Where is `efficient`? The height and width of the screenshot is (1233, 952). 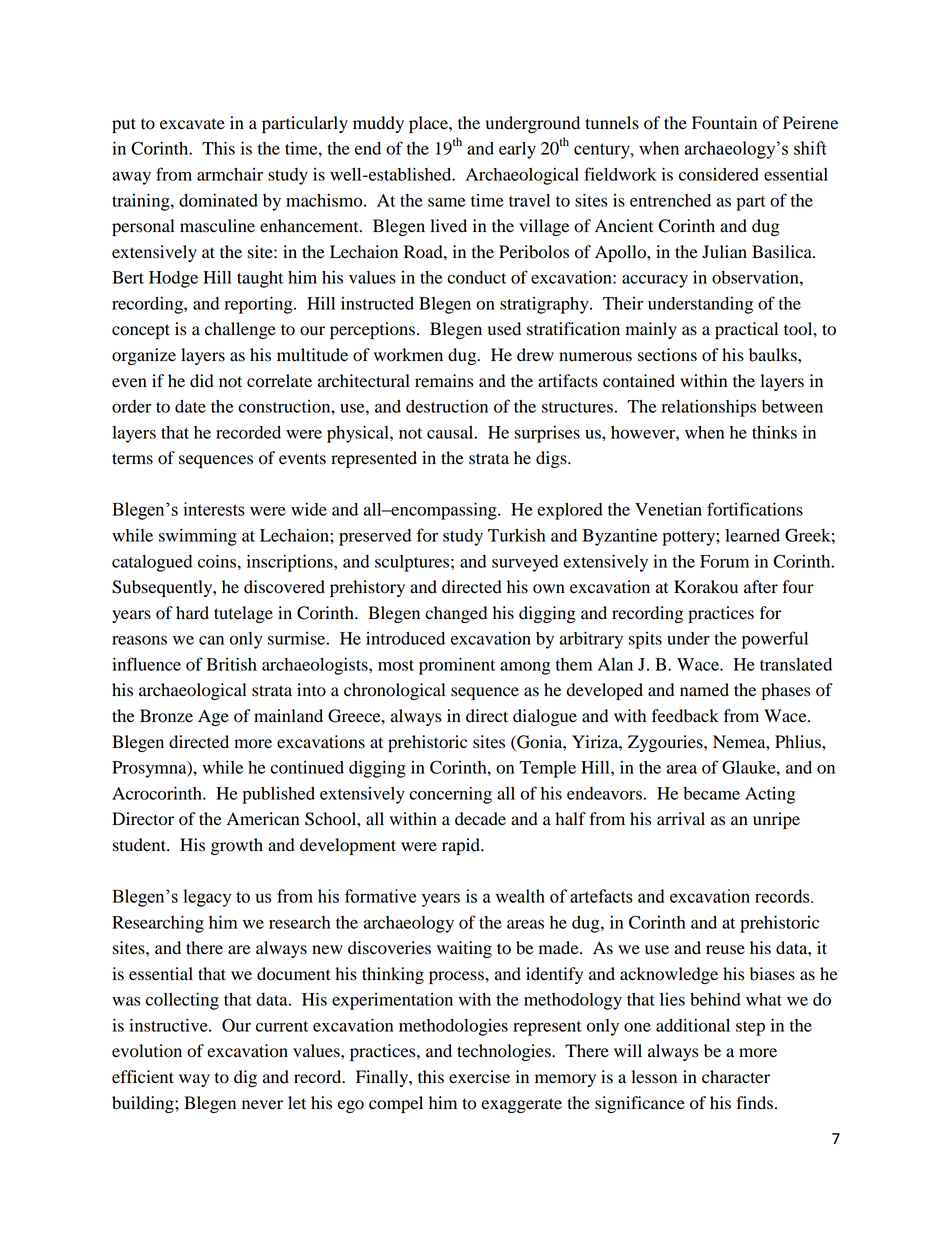
efficient is located at coordinates (143, 1077).
